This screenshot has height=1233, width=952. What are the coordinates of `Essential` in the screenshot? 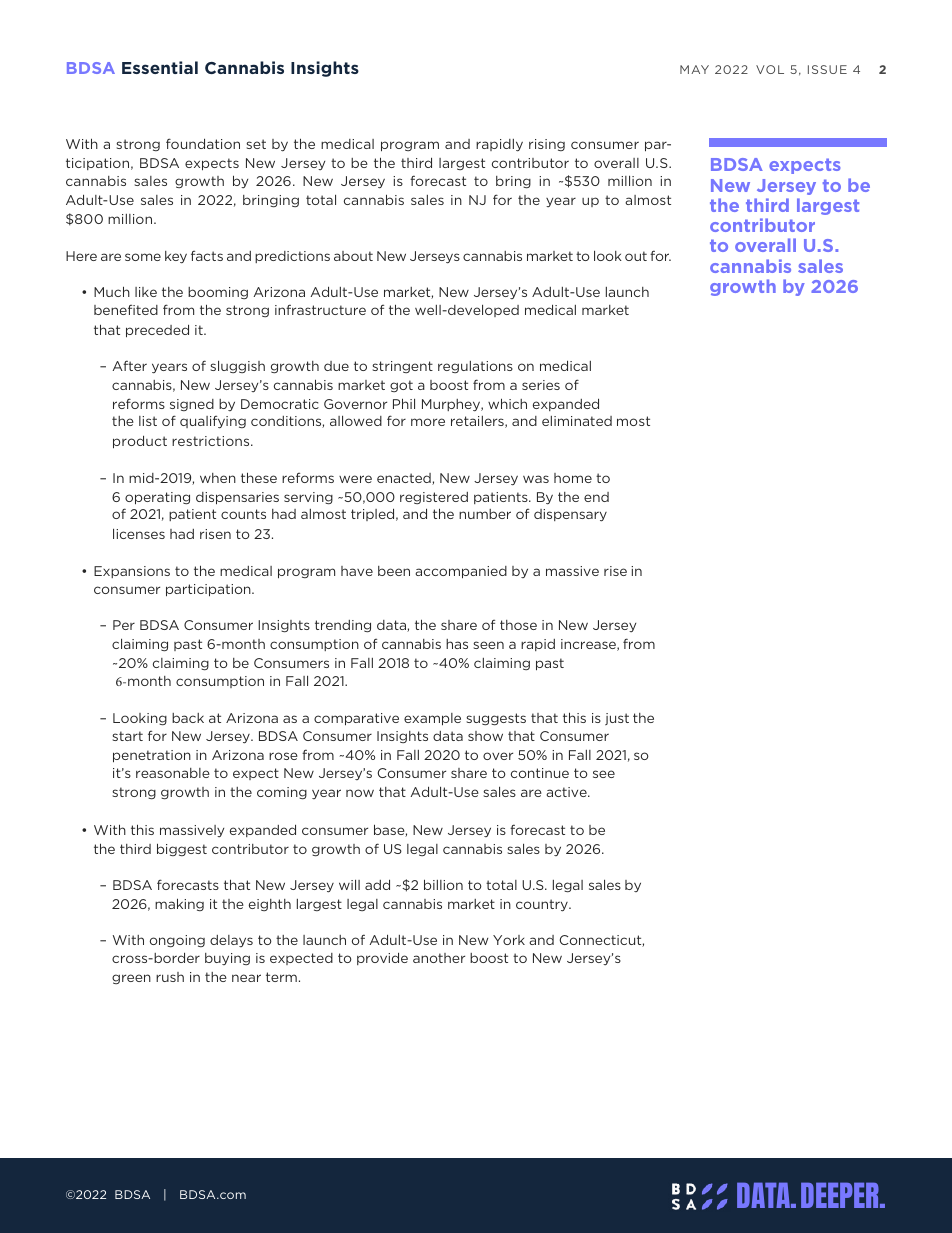 It's located at (160, 67).
